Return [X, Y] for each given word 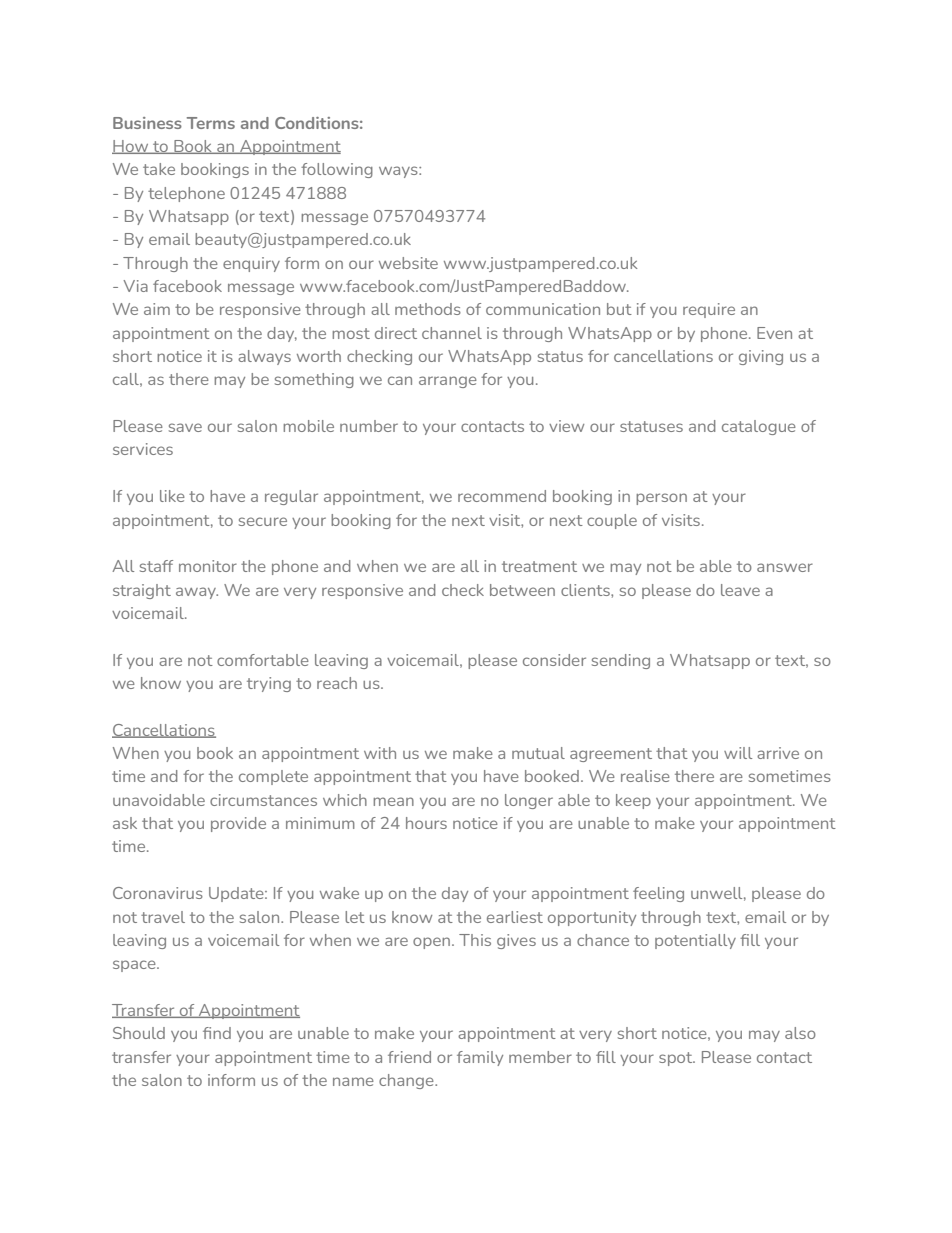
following [337, 170]
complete [273, 777]
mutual [538, 753]
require [709, 310]
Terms [211, 123]
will [738, 753]
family [480, 1058]
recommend [502, 496]
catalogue [759, 427]
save [185, 427]
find [217, 1033]
